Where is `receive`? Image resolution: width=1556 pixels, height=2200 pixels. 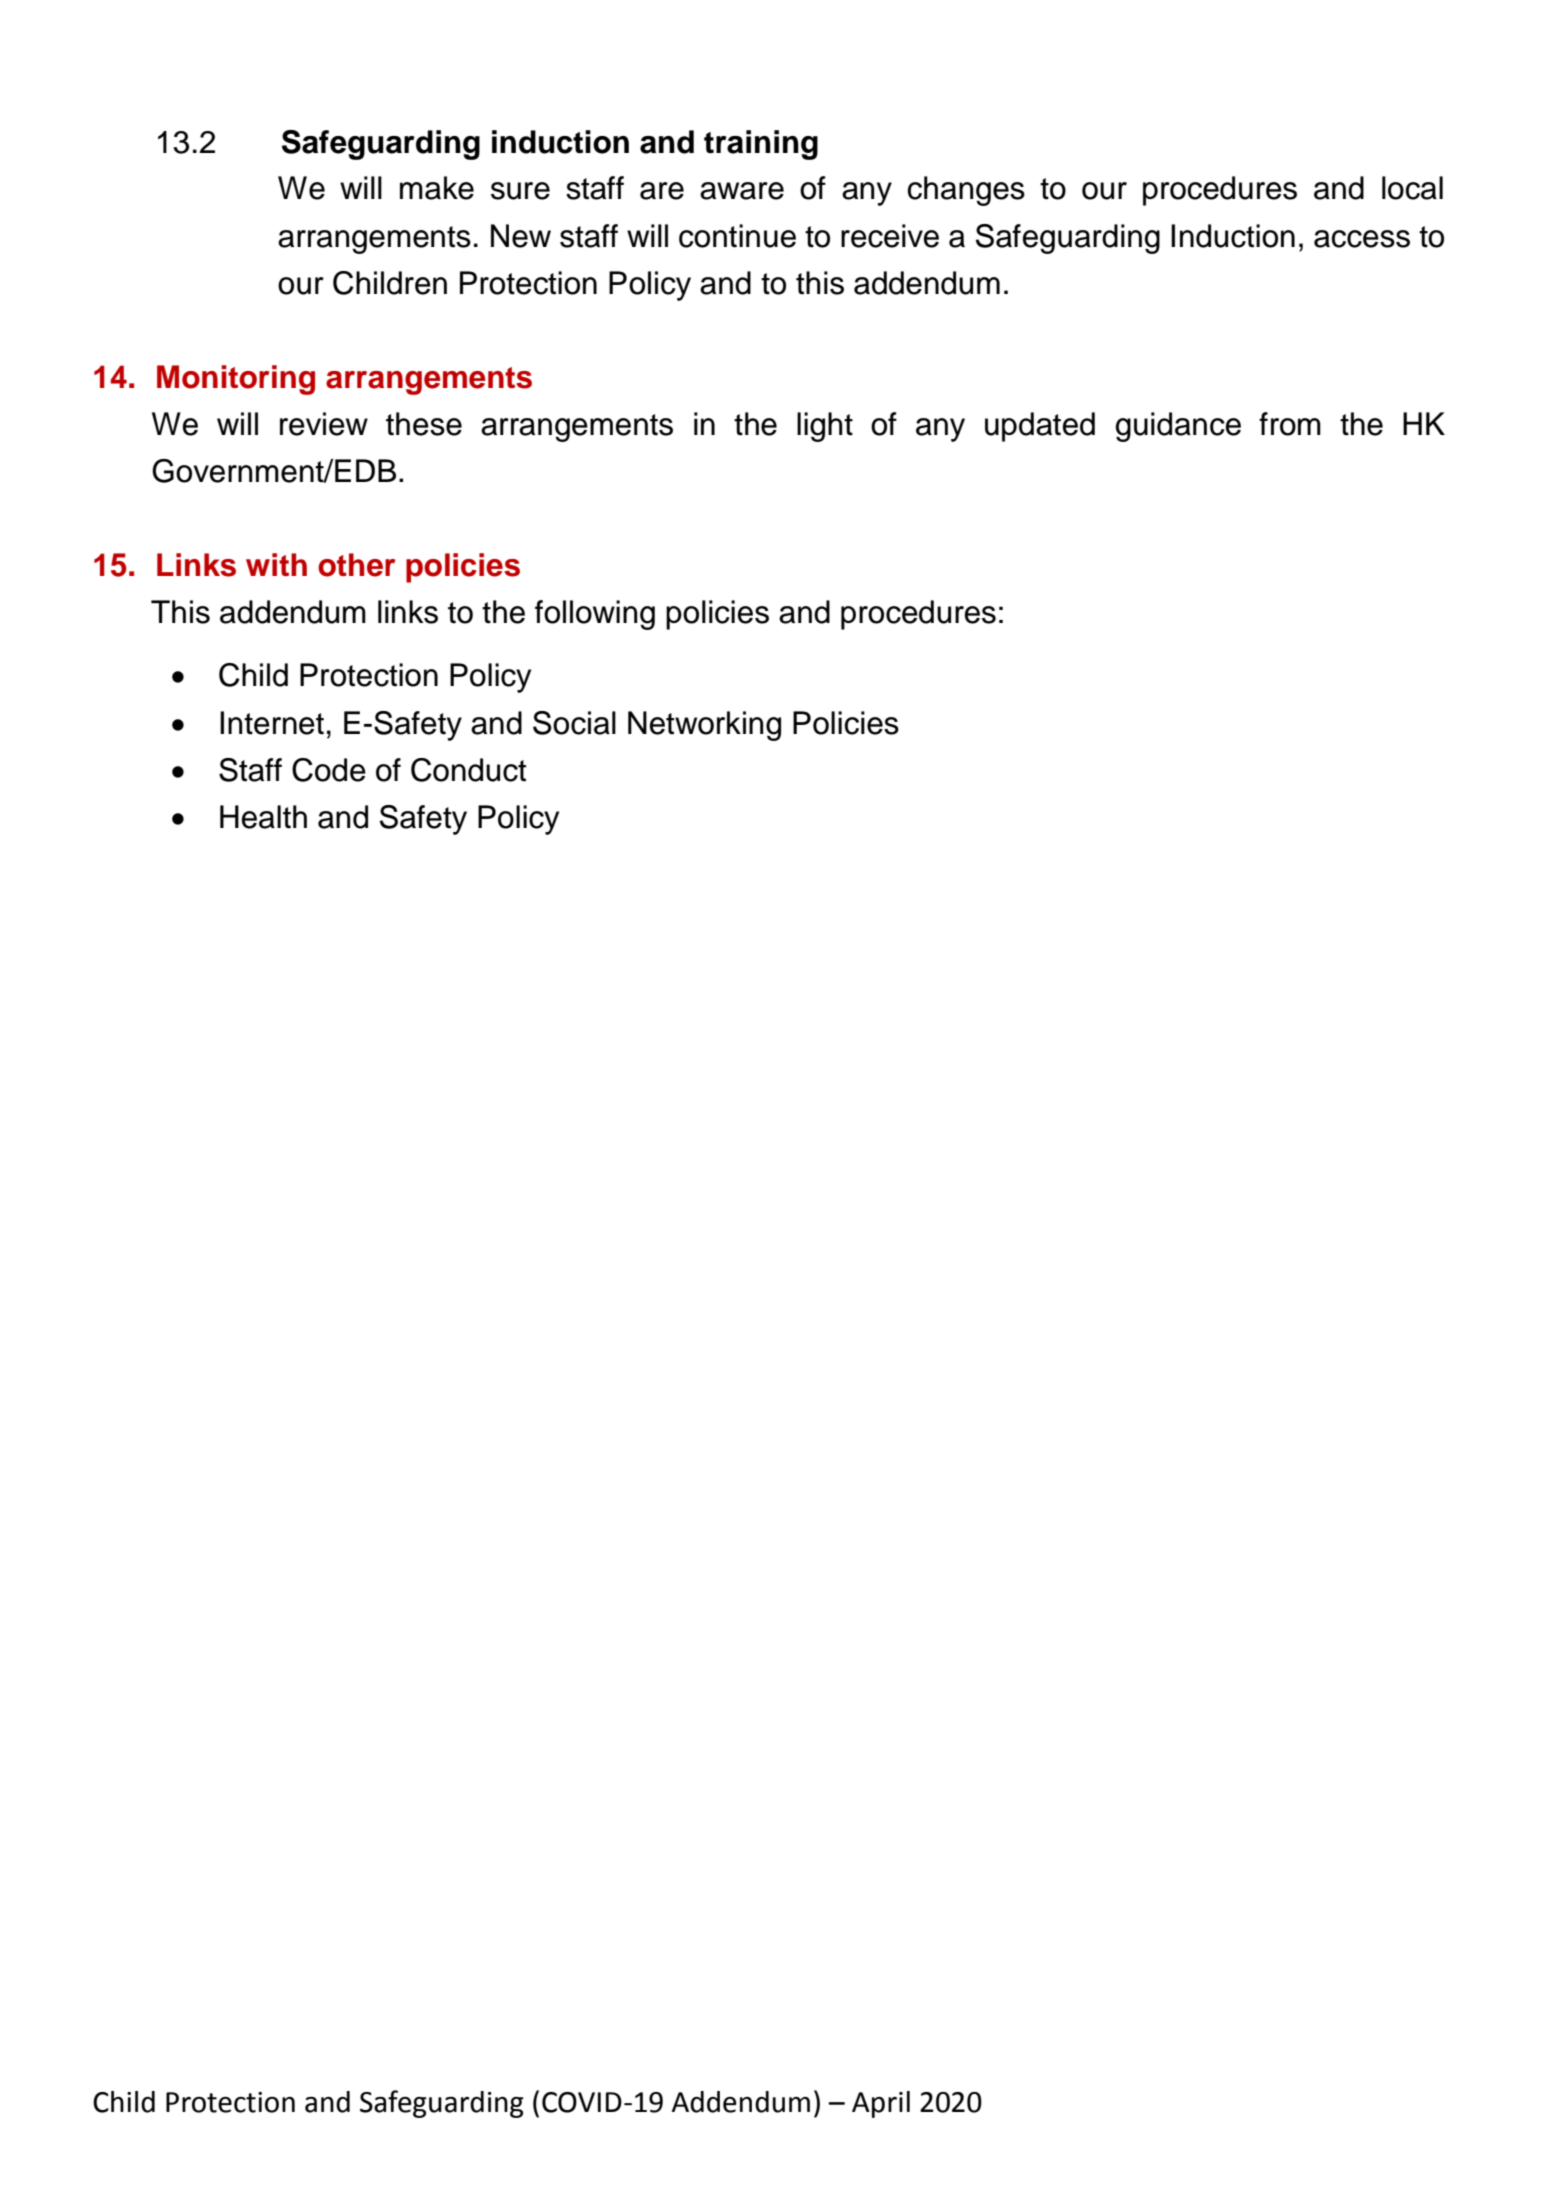
receive is located at coordinates (890, 236).
